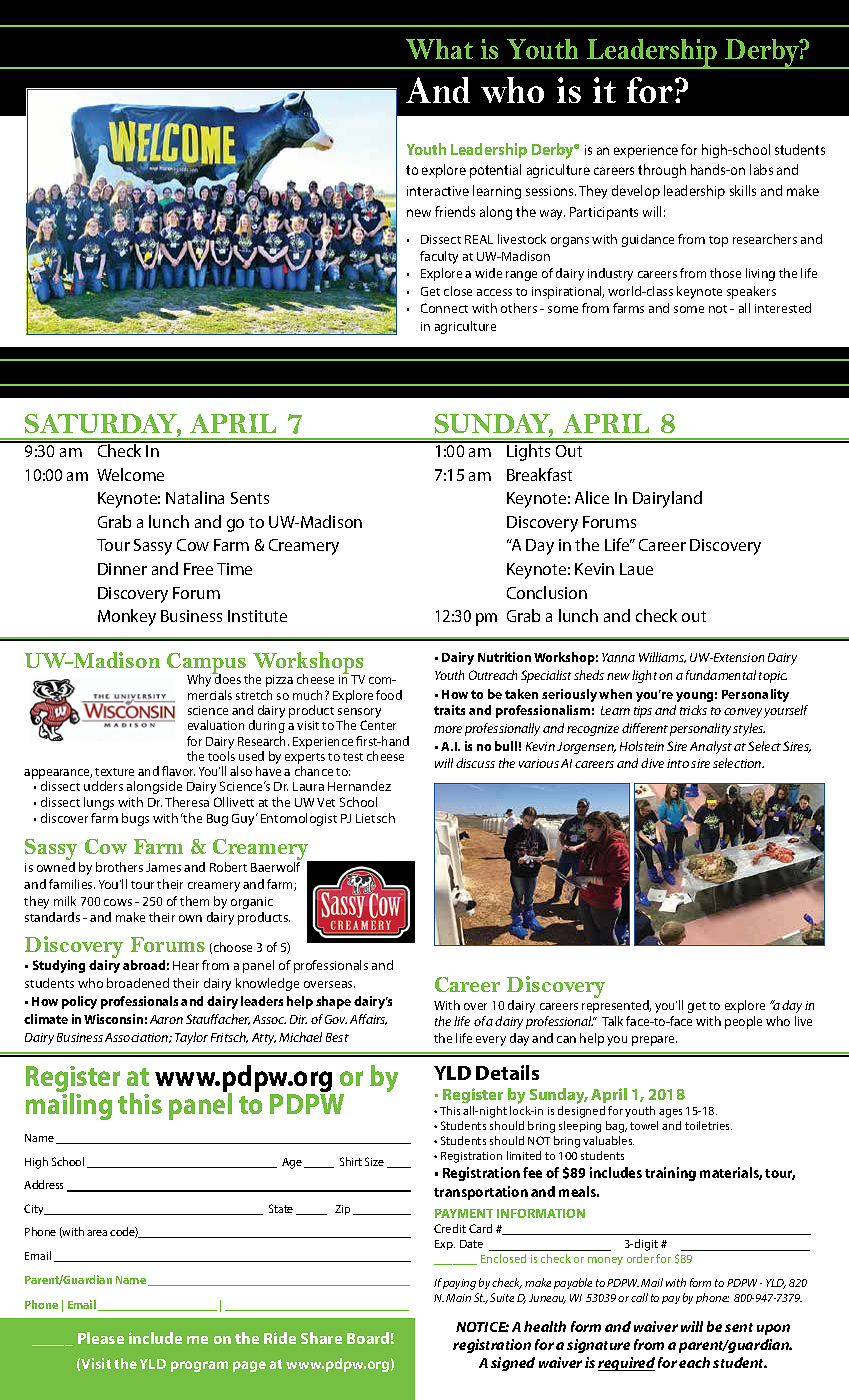 This screenshot has height=1400, width=849. I want to click on Connect, so click(444, 308).
